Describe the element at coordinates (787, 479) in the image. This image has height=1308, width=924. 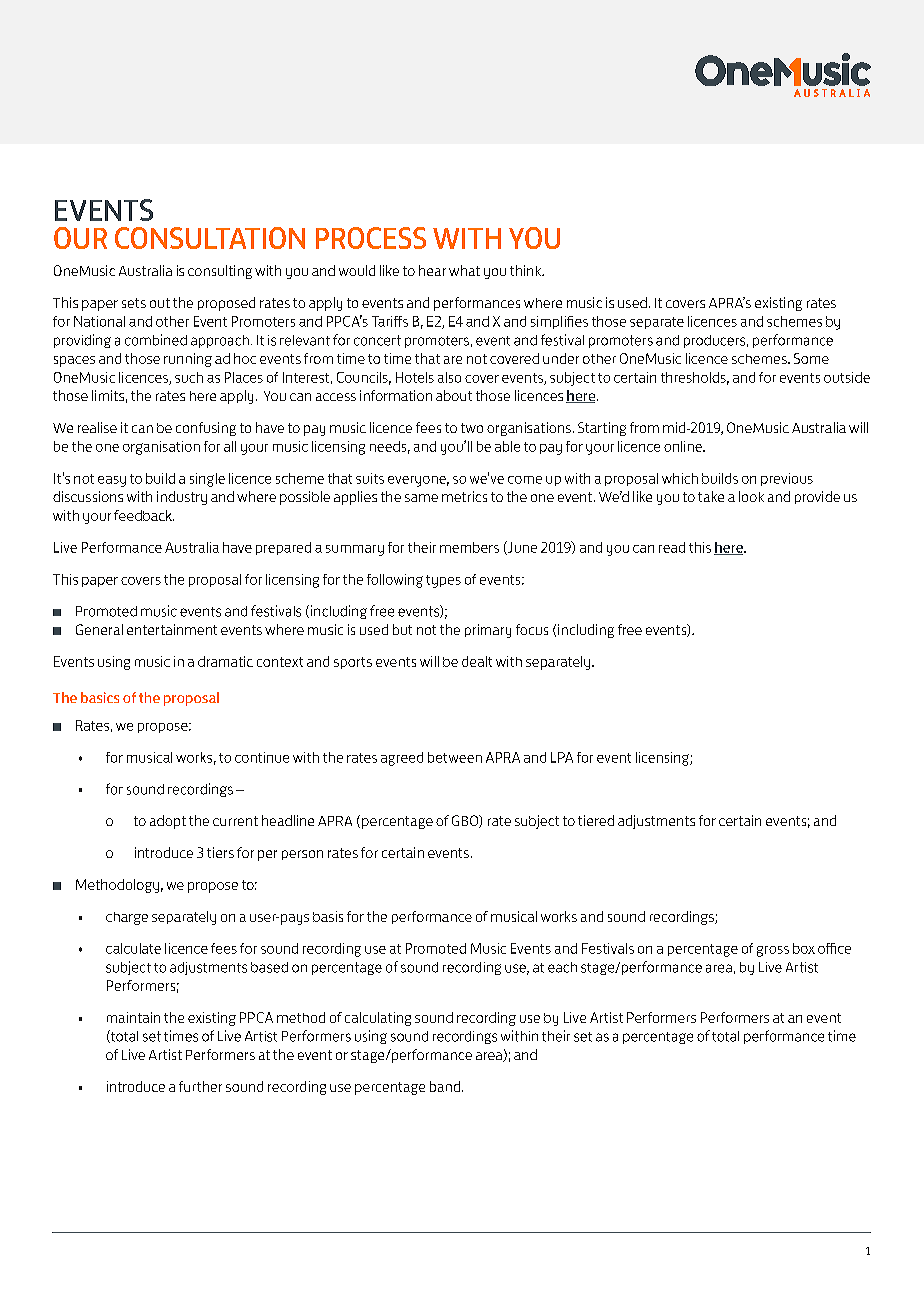
I see `previous` at that location.
